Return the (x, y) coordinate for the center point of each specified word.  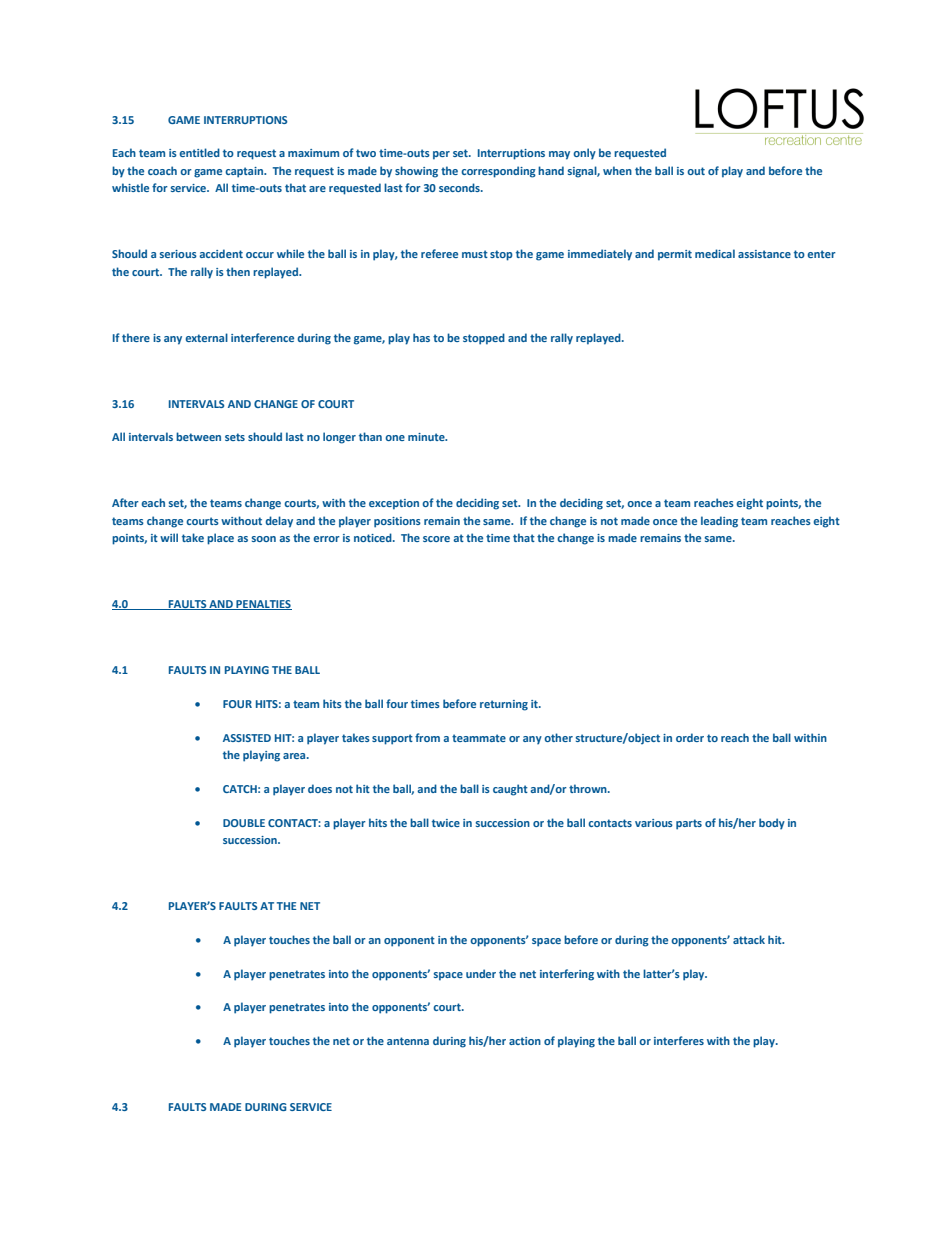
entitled (199, 152)
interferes (679, 1040)
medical (715, 253)
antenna (408, 1041)
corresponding (498, 172)
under (481, 973)
